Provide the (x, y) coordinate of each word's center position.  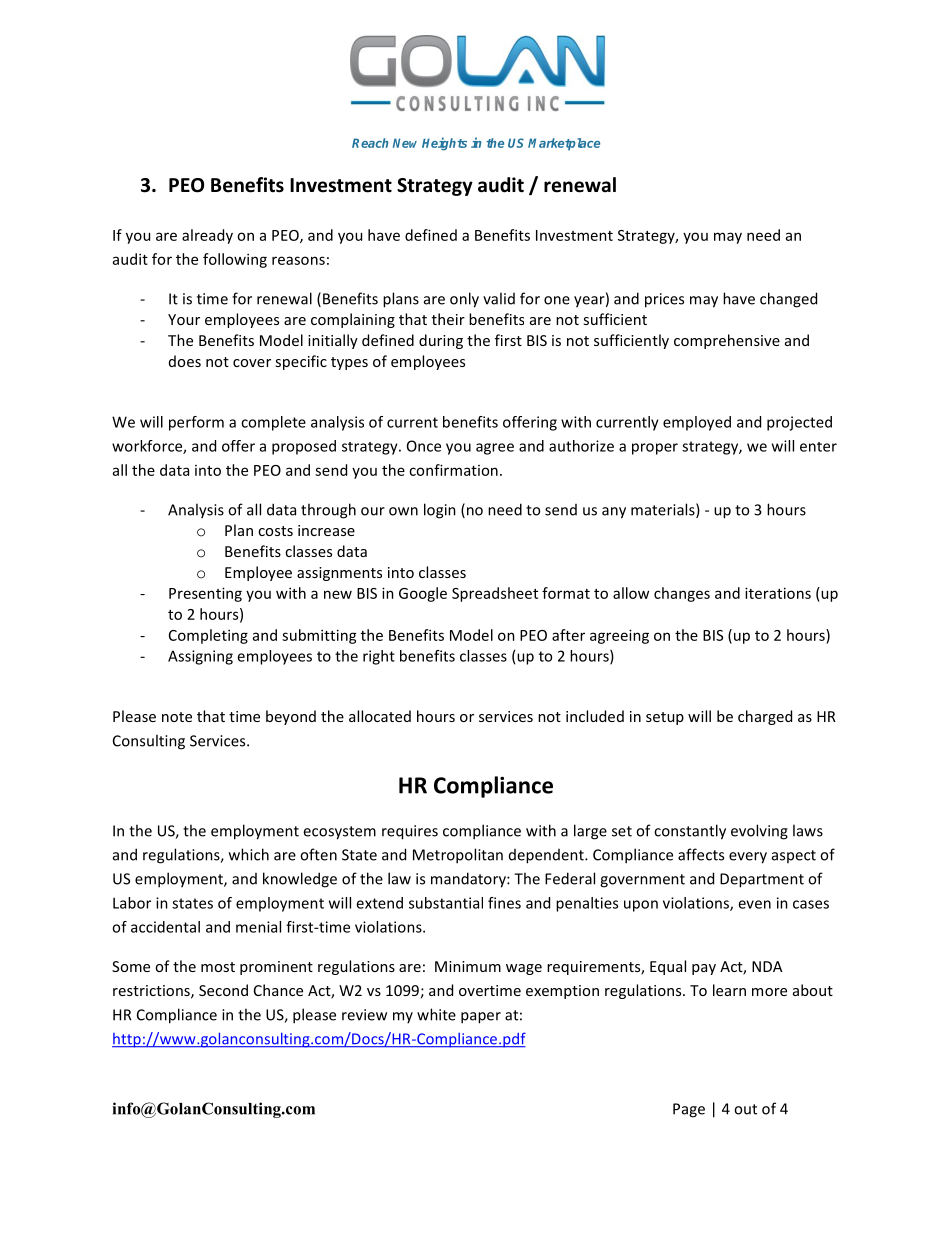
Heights (444, 144)
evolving (759, 832)
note (177, 717)
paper (481, 1018)
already (207, 236)
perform (196, 423)
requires (410, 832)
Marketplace (564, 144)
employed (697, 423)
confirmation (453, 470)
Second (223, 990)
